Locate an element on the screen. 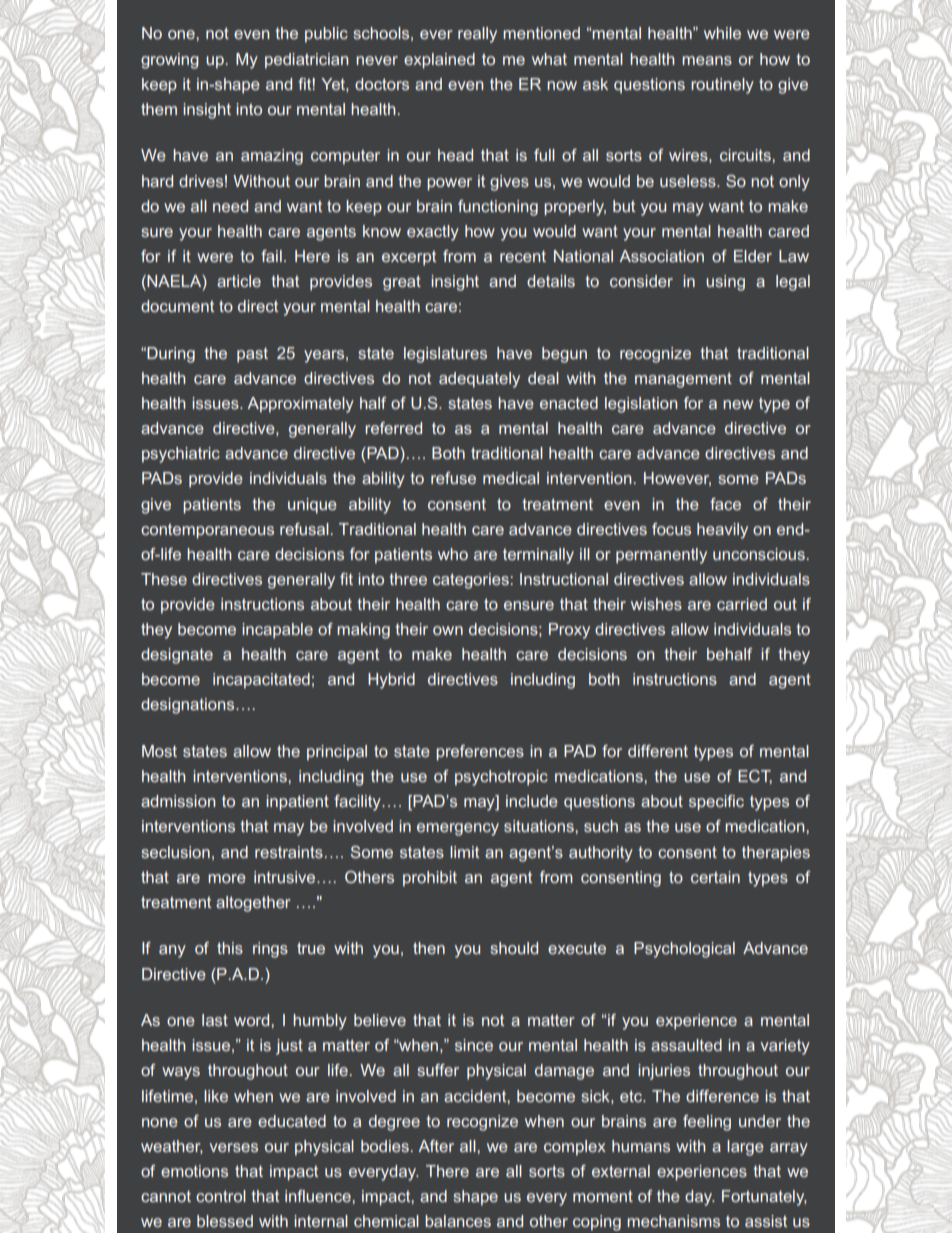 This screenshot has height=1233, width=952. really is located at coordinates (477, 35).
